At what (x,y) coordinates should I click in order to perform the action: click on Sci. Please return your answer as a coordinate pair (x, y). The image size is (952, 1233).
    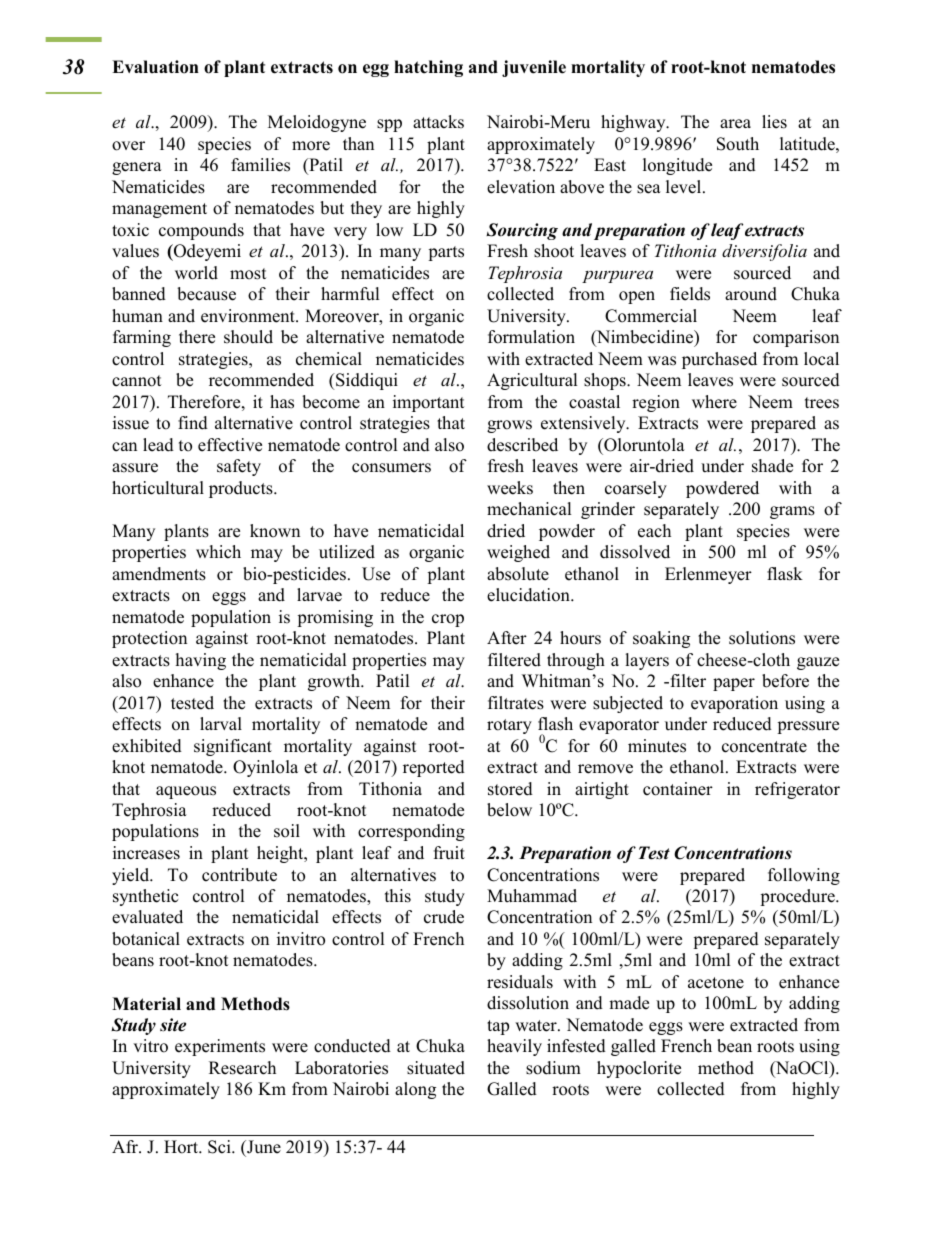
    Looking at the image, I should click on (220, 1147).
